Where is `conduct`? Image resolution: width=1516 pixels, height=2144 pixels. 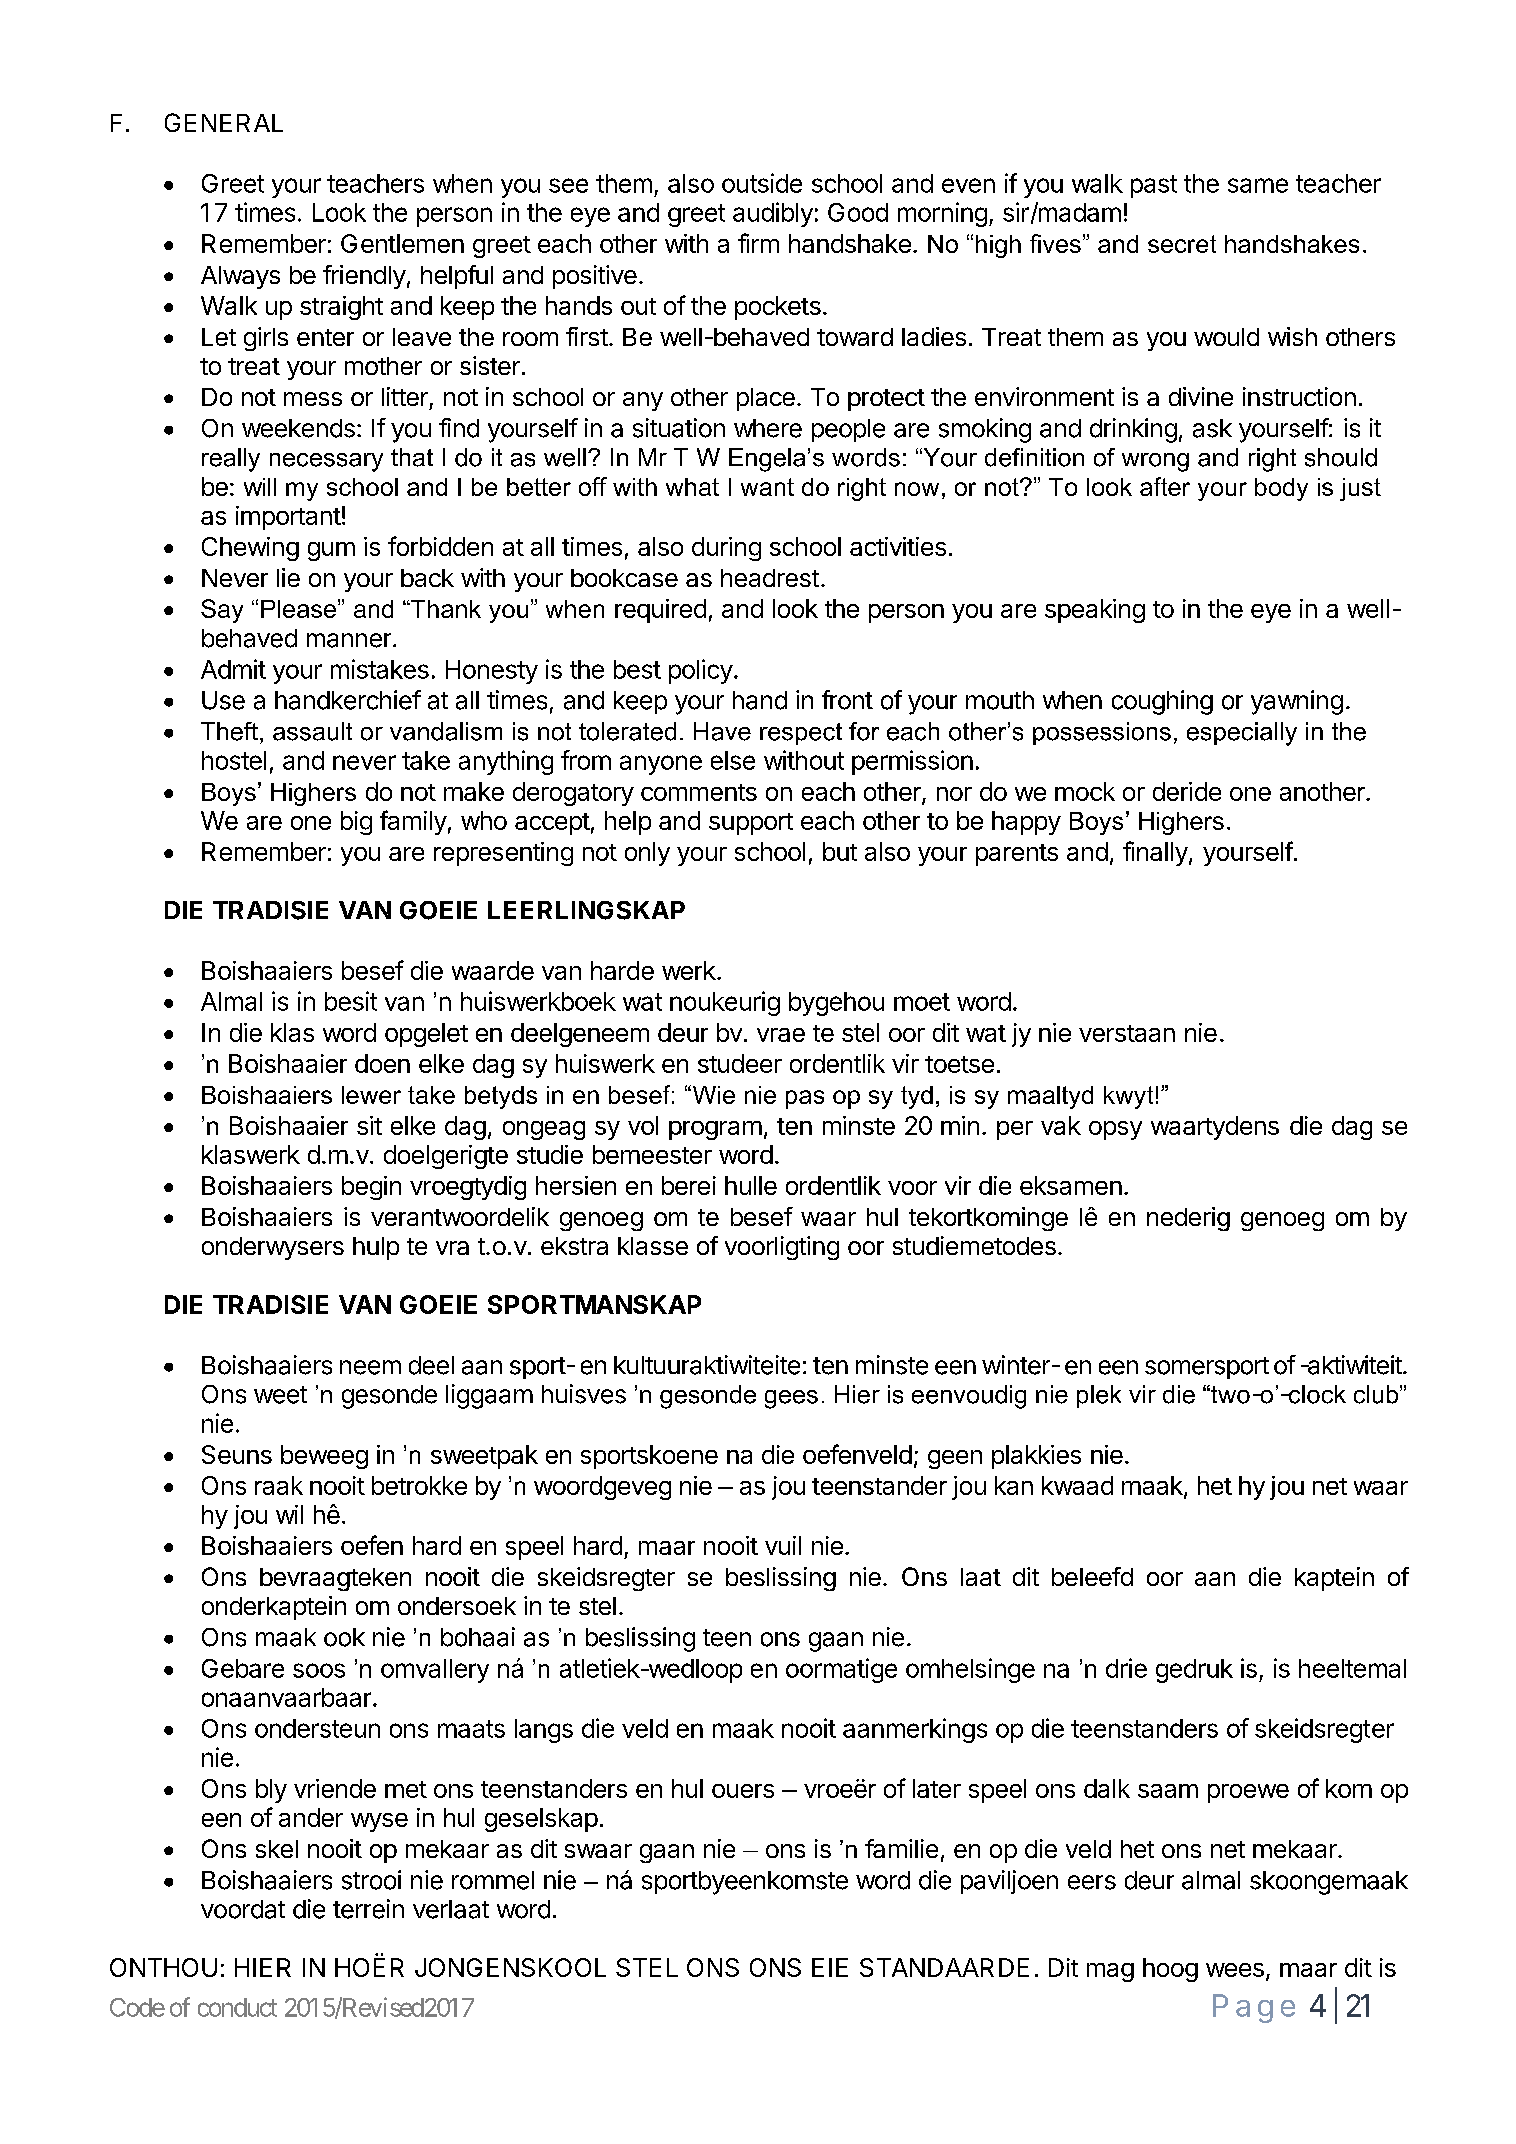 conduct is located at coordinates (237, 2007).
